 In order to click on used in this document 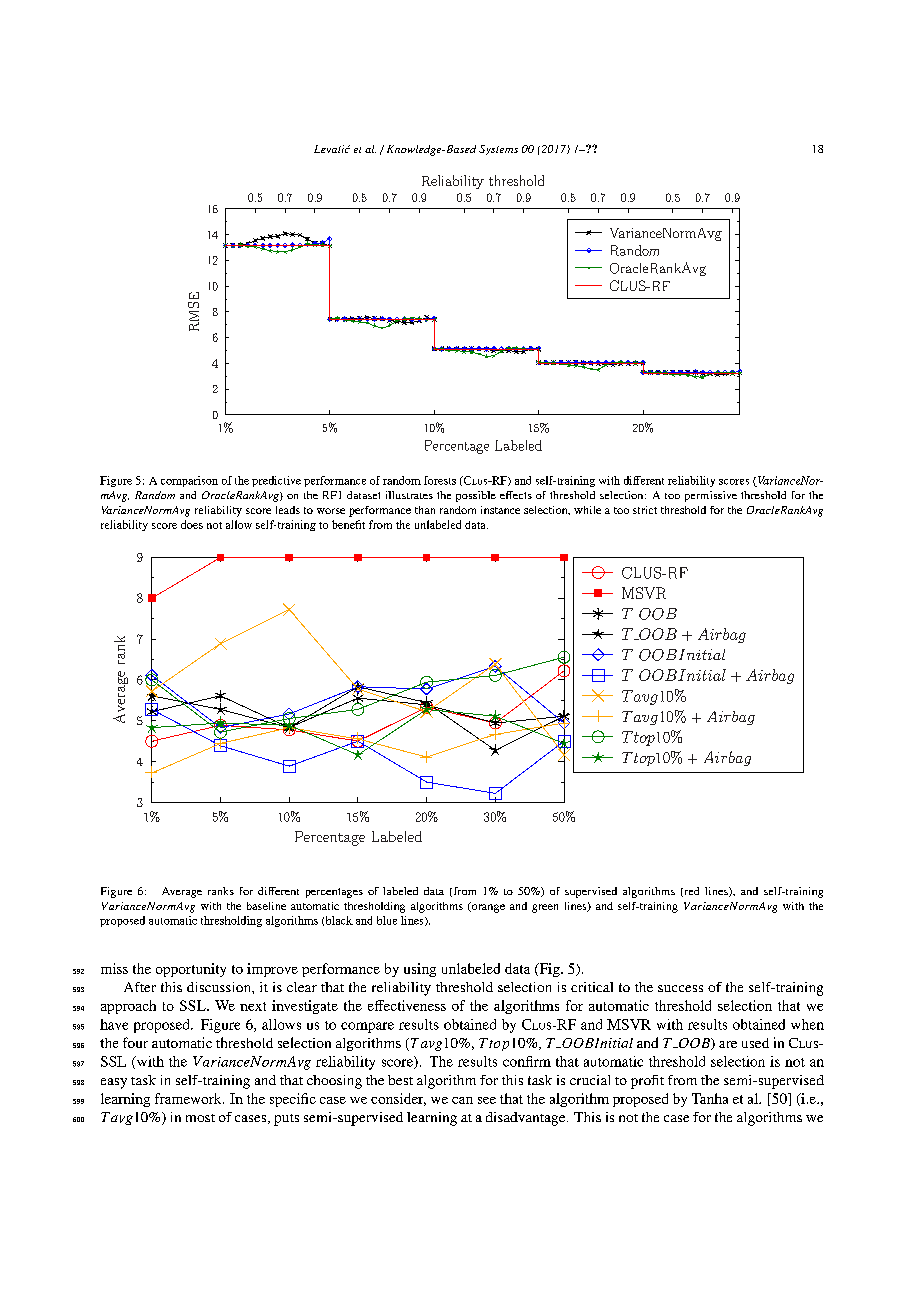, I will do `click(755, 1043)`.
